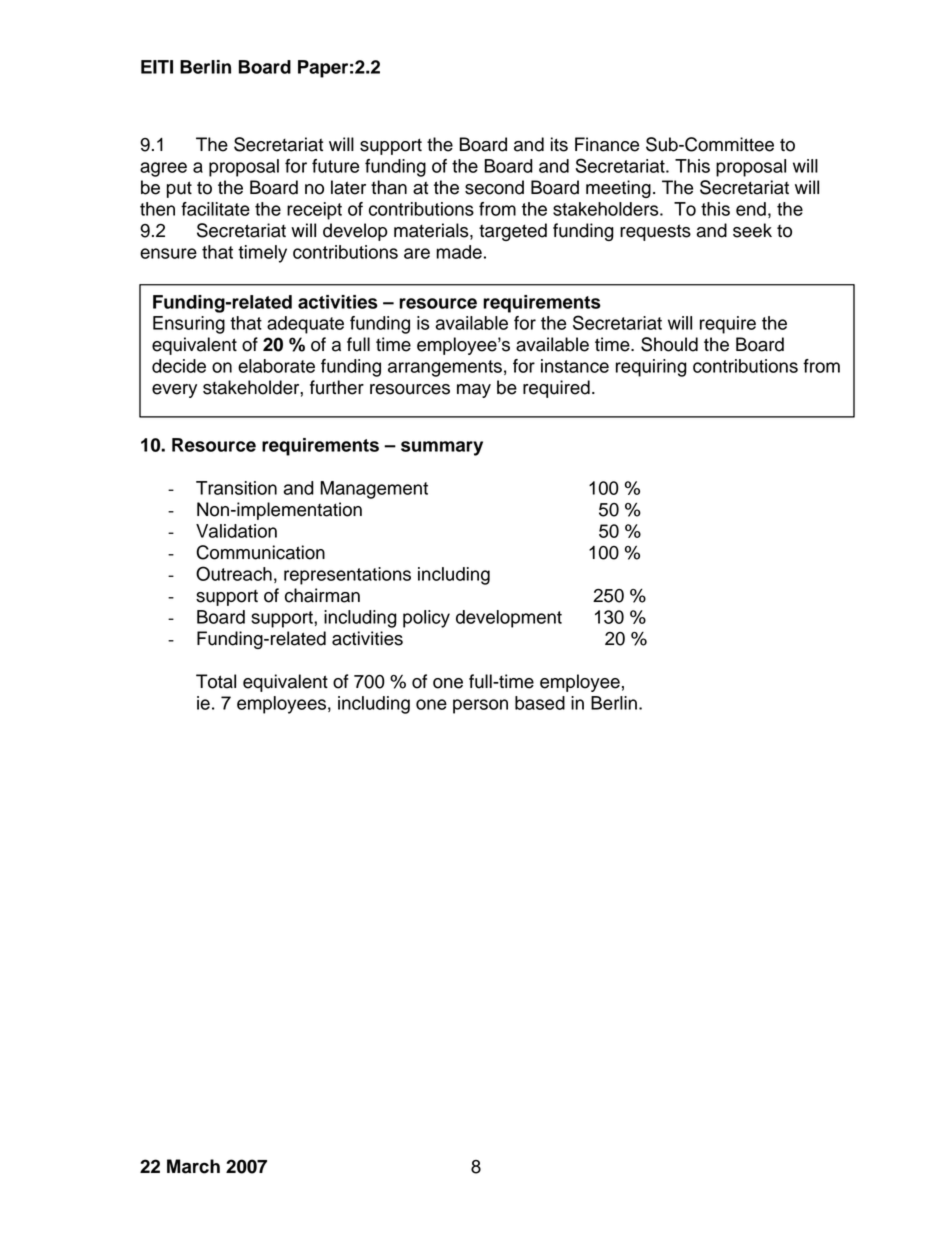 Image resolution: width=952 pixels, height=1233 pixels. I want to click on chairman, so click(322, 595).
